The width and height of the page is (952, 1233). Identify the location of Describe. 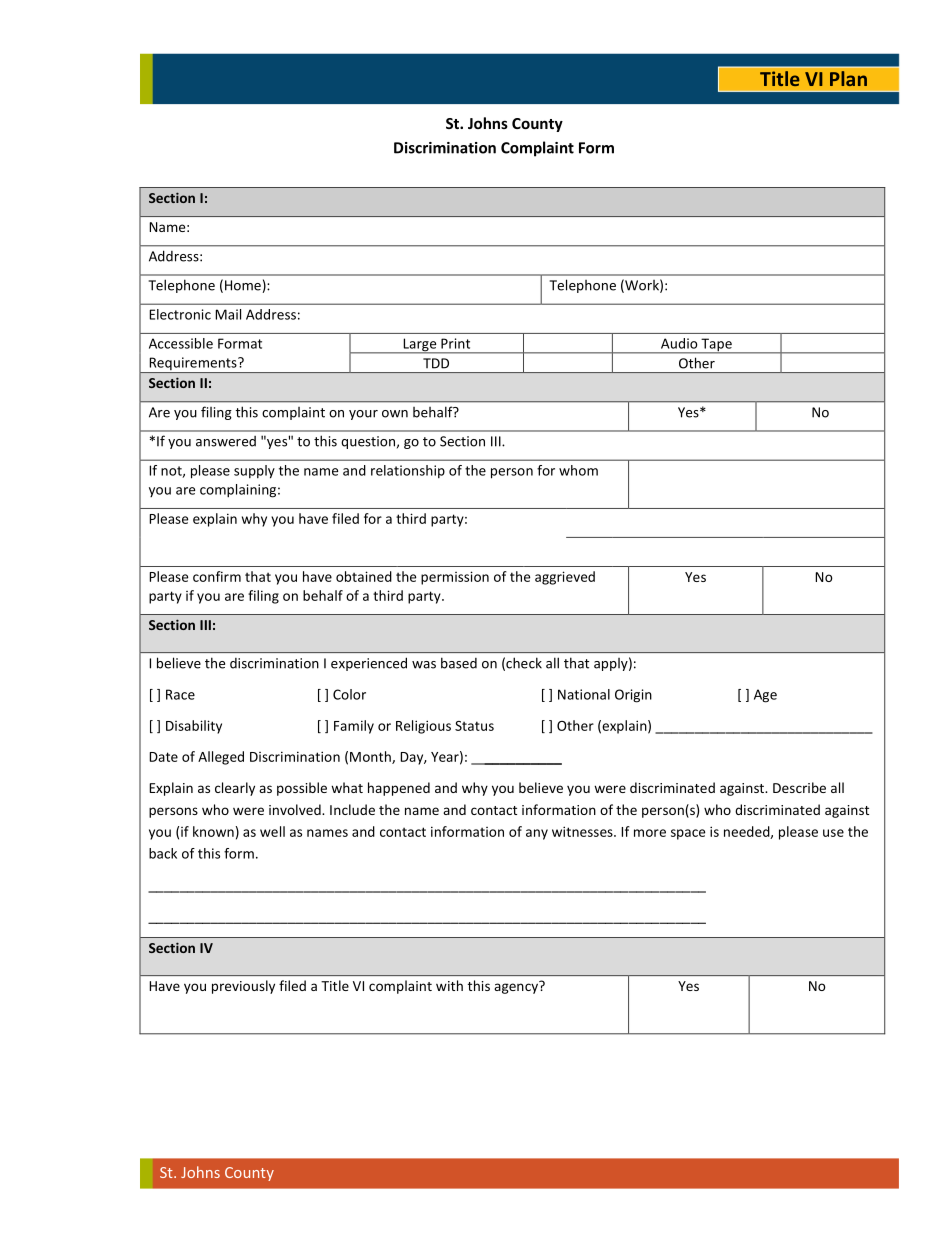
(799, 787).
